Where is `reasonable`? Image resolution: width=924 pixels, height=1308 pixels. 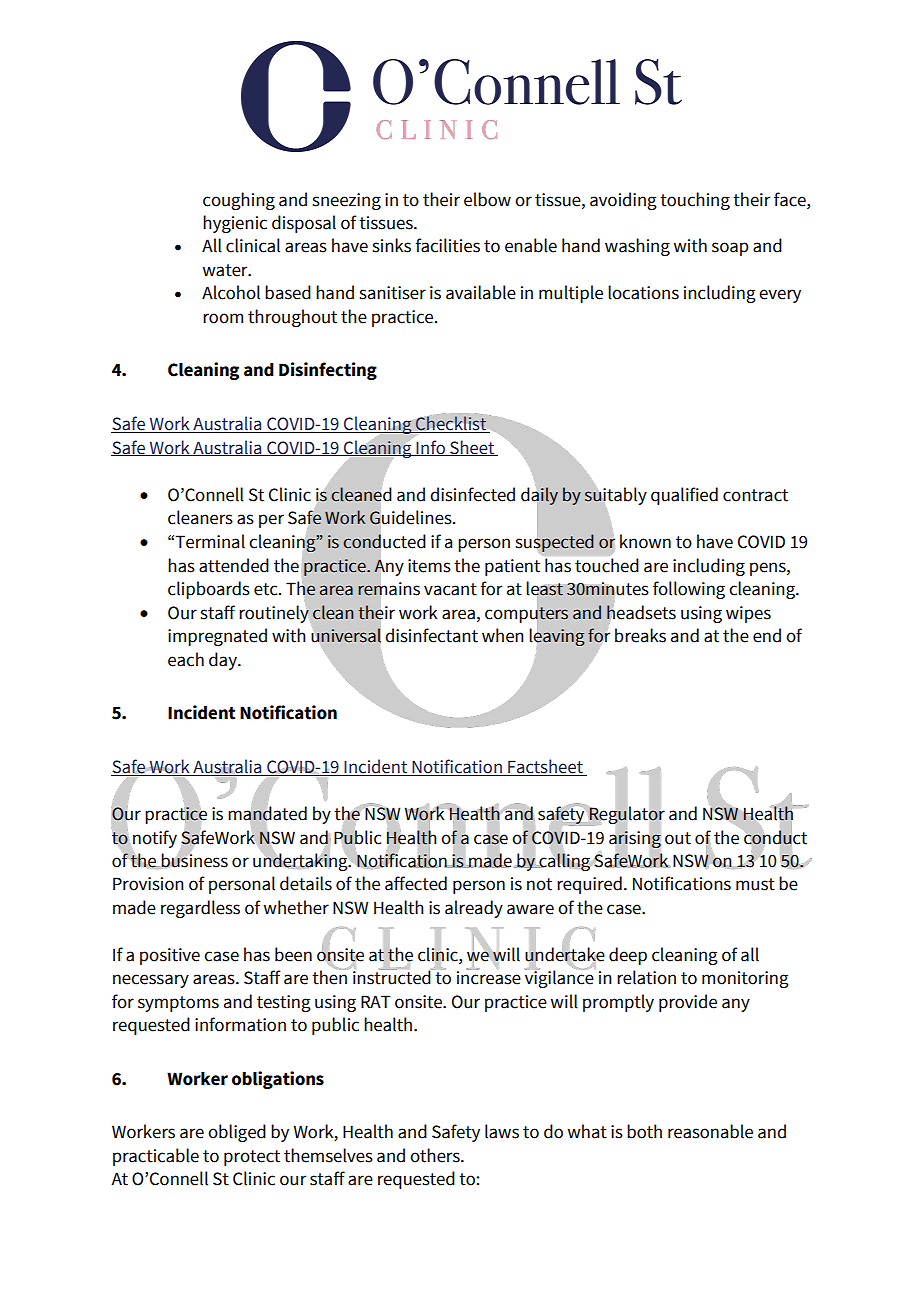 reasonable is located at coordinates (710, 1131).
